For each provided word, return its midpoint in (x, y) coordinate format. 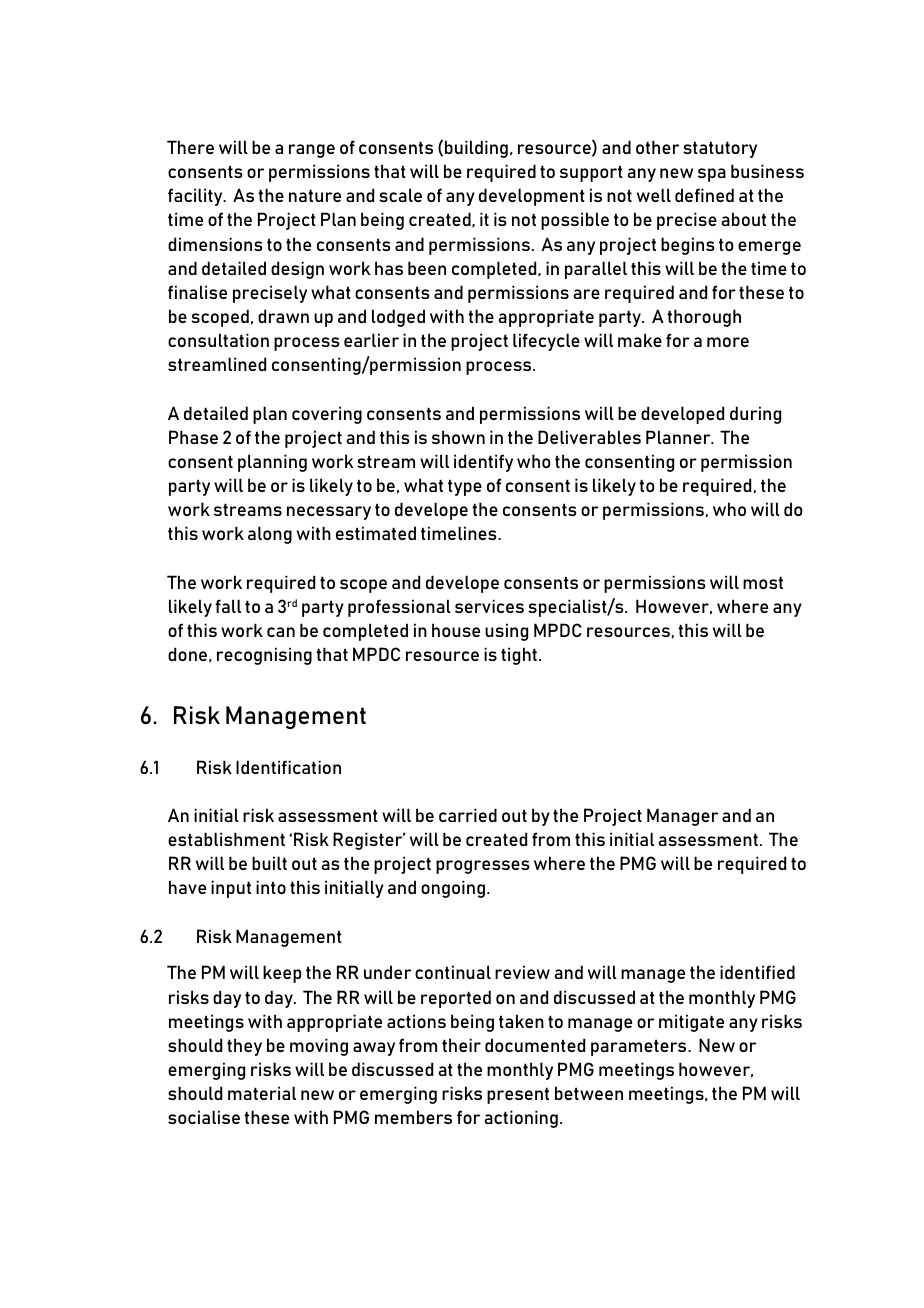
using (506, 632)
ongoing (453, 889)
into (271, 887)
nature (315, 195)
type (465, 487)
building (476, 149)
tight (519, 656)
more (728, 342)
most (763, 582)
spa (712, 175)
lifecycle (546, 342)
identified (757, 972)
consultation (218, 340)
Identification (288, 767)
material (262, 1093)
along (270, 535)
